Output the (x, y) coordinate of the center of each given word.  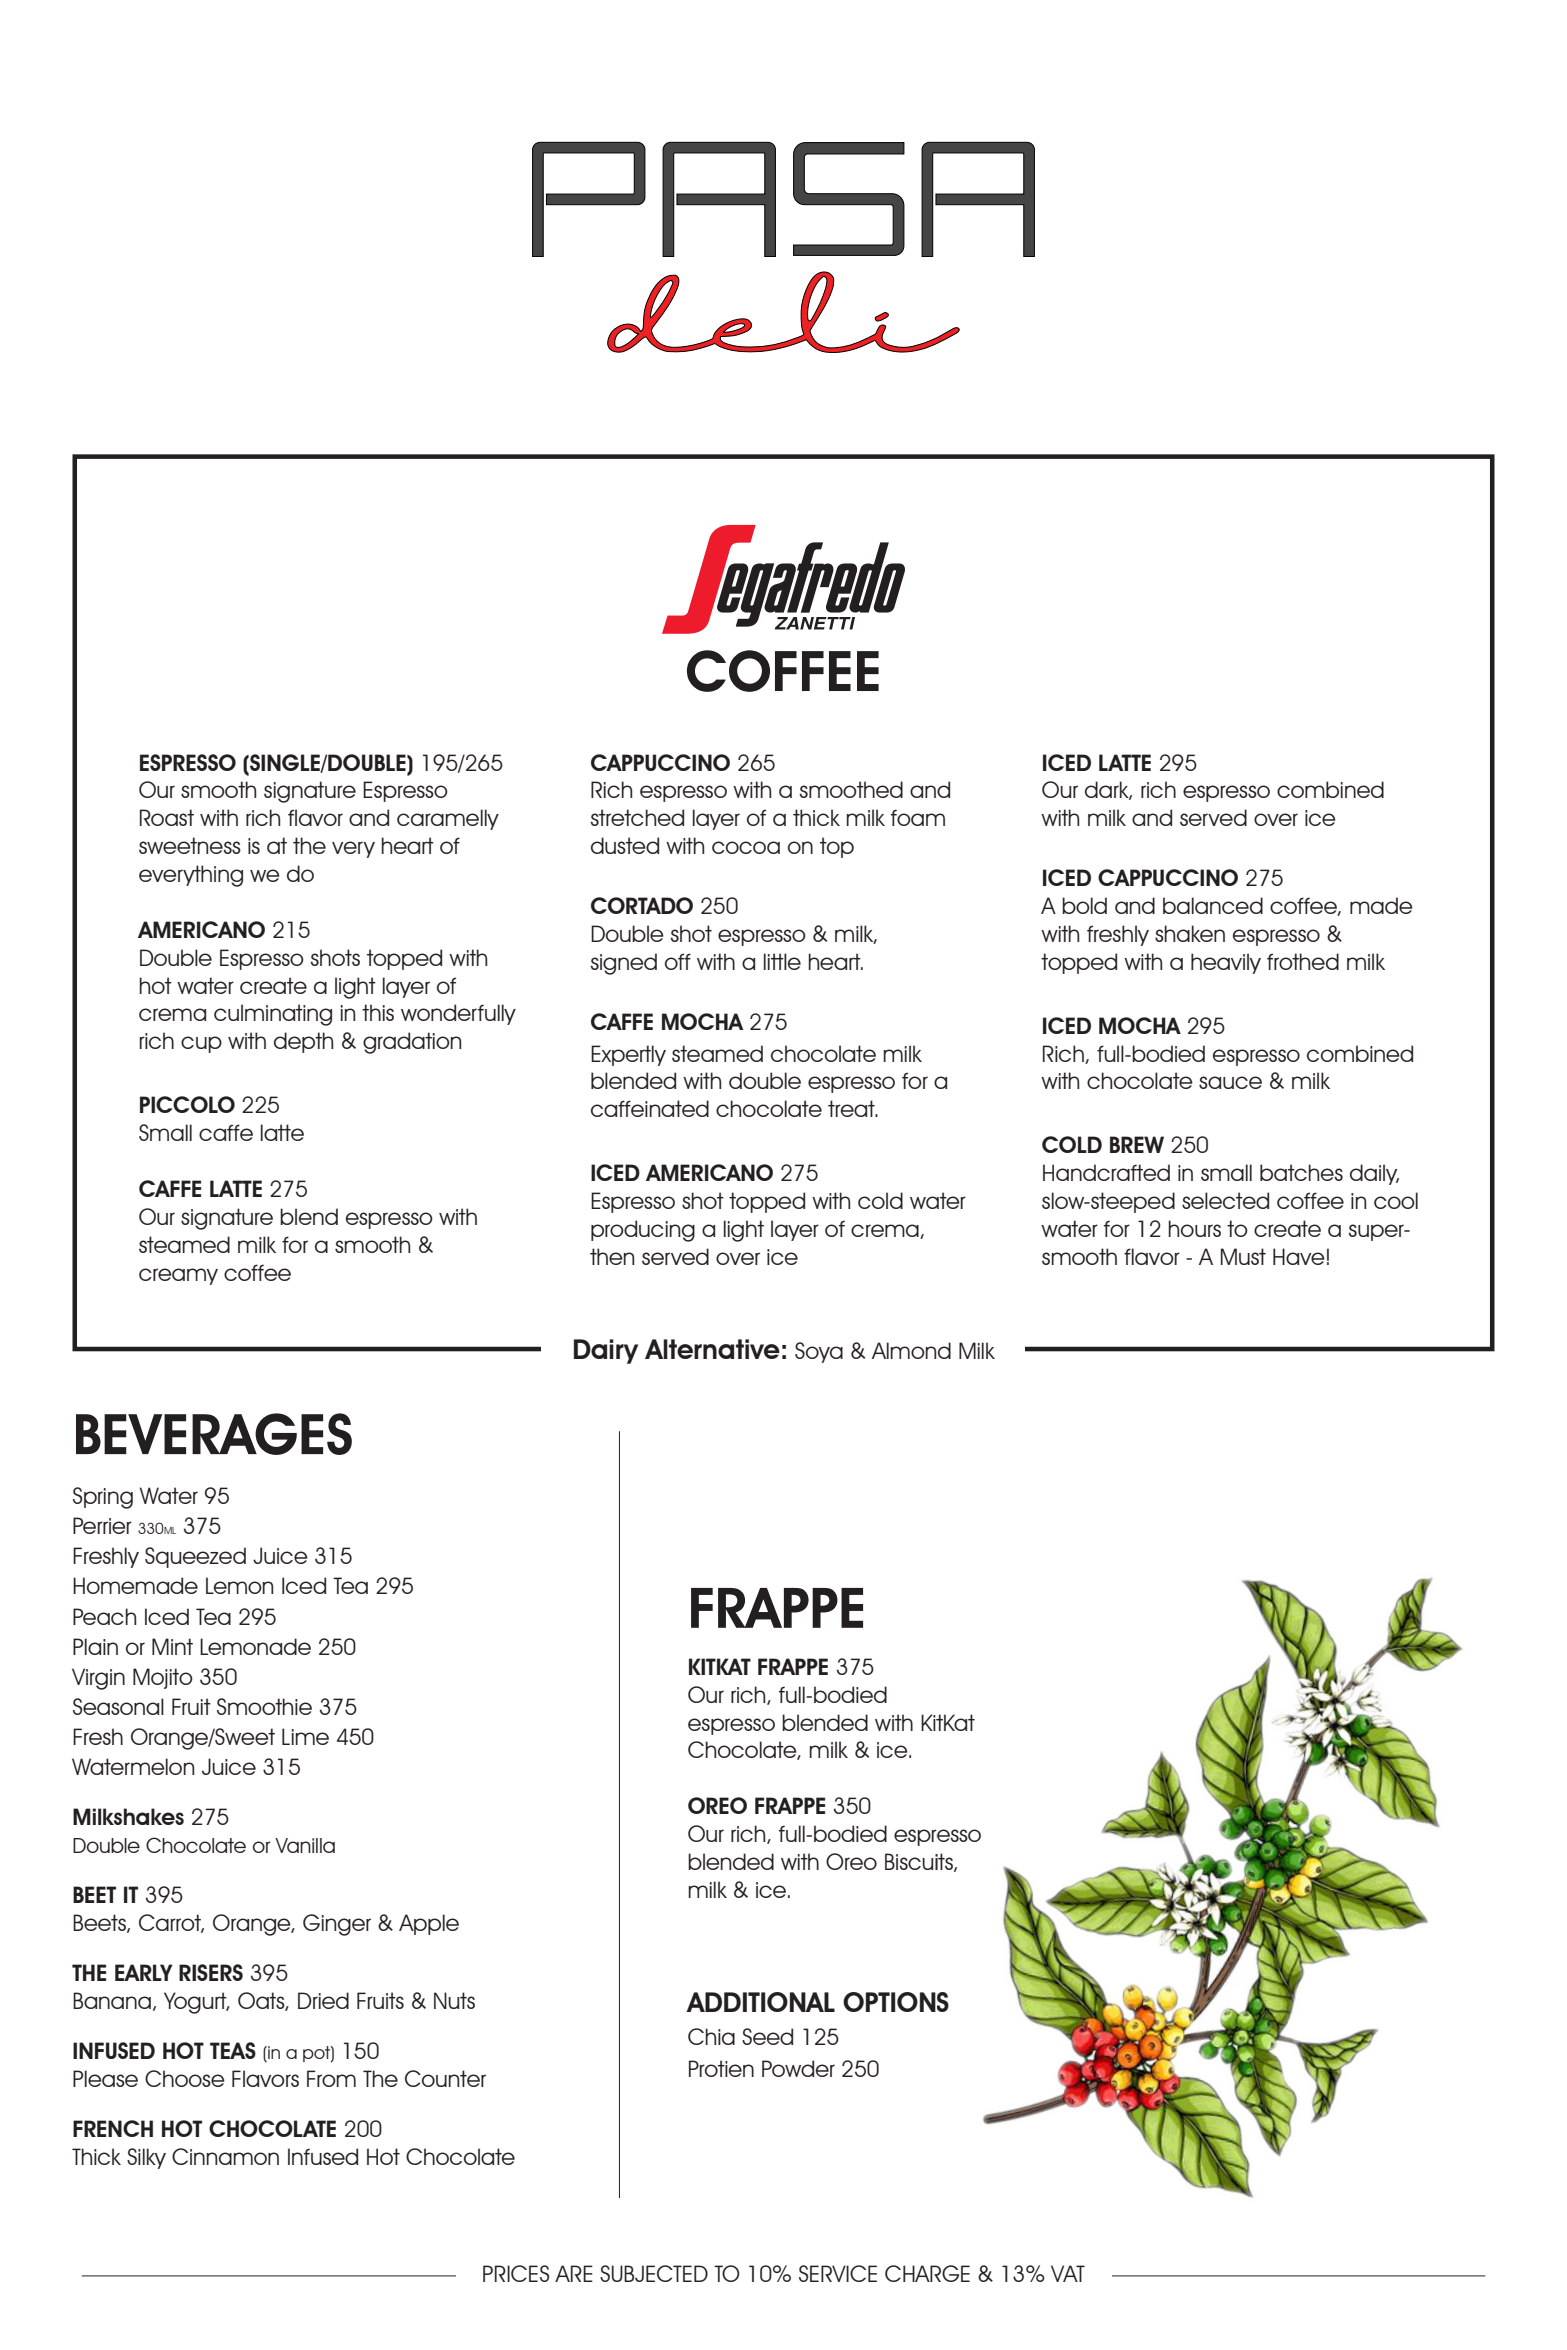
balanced (1213, 905)
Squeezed (195, 1557)
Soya (819, 1352)
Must (1243, 1256)
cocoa (746, 847)
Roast (167, 817)
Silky (146, 2158)
